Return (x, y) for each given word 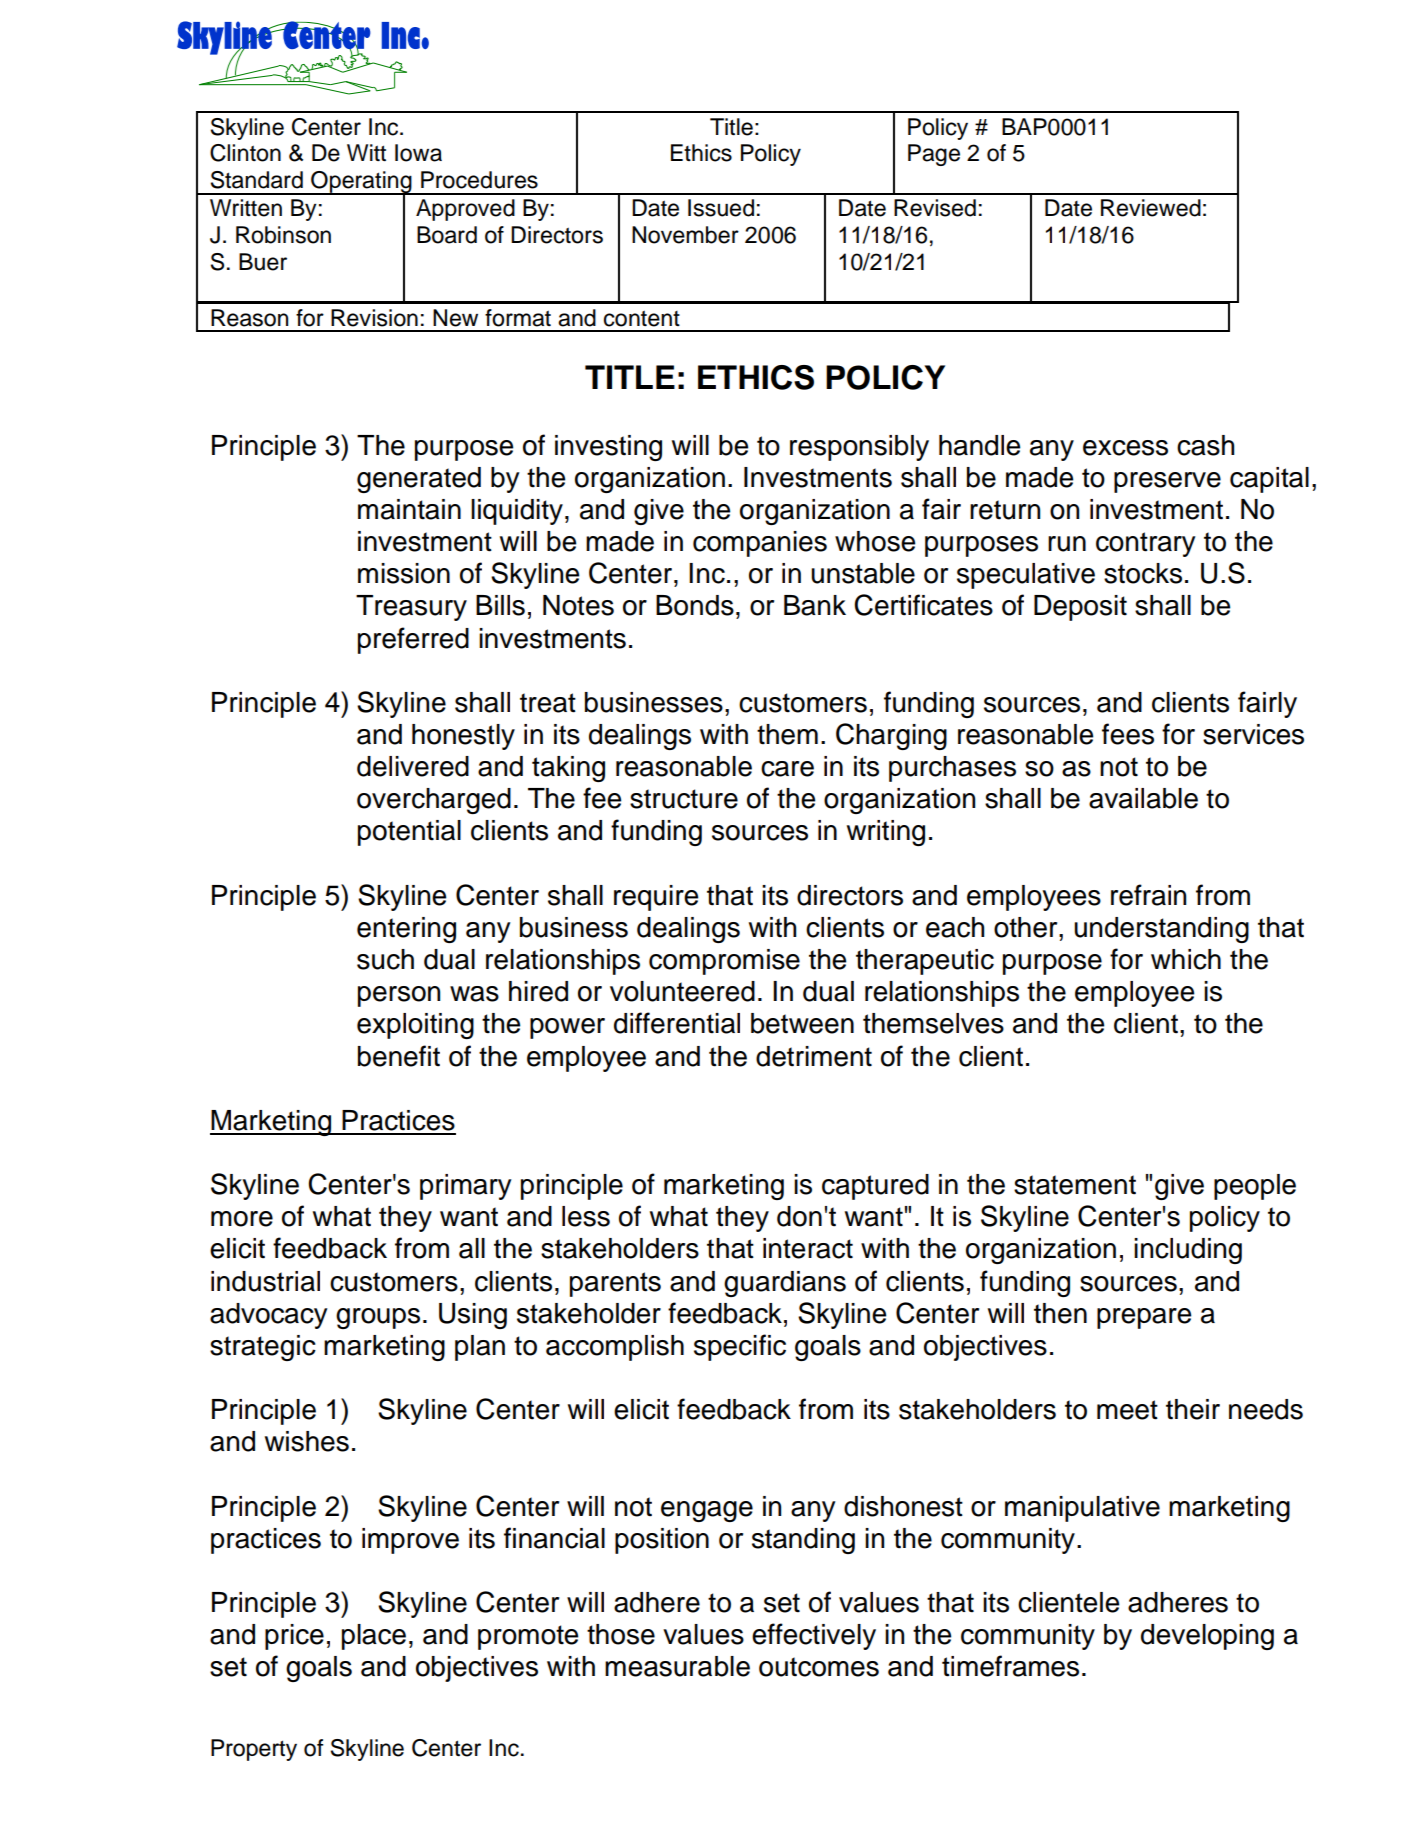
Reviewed (1151, 208)
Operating (361, 183)
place (374, 1637)
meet (1127, 1410)
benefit (399, 1056)
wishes (307, 1441)
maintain (409, 509)
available (1143, 798)
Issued (721, 208)
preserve (1167, 482)
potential (409, 833)
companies (760, 544)
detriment (814, 1056)
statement (1075, 1185)
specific (740, 1347)
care (787, 769)
